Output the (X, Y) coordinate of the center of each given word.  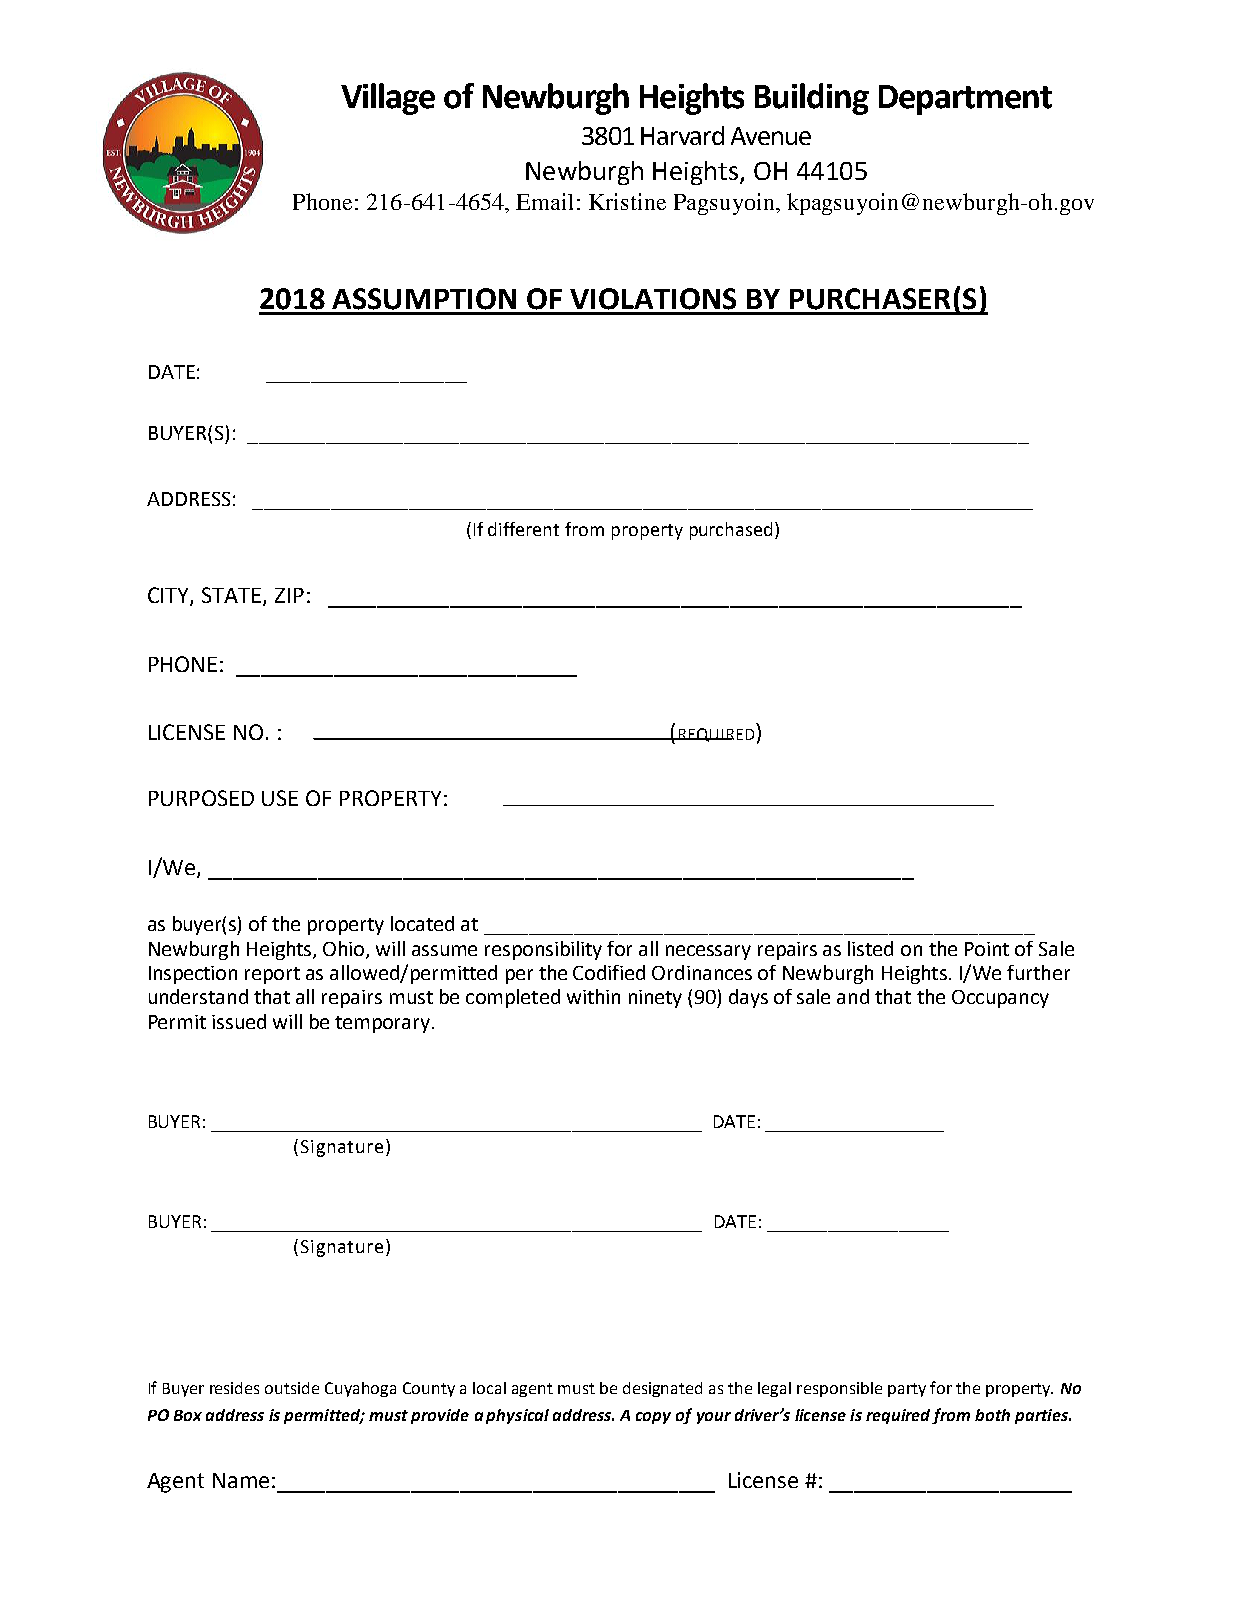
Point (987, 949)
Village (388, 99)
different (523, 529)
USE (280, 798)
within (593, 996)
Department (965, 100)
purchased (731, 531)
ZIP (289, 595)
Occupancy (1000, 999)
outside (292, 1388)
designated (662, 1389)
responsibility (543, 950)
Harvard (682, 135)
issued (239, 1021)
